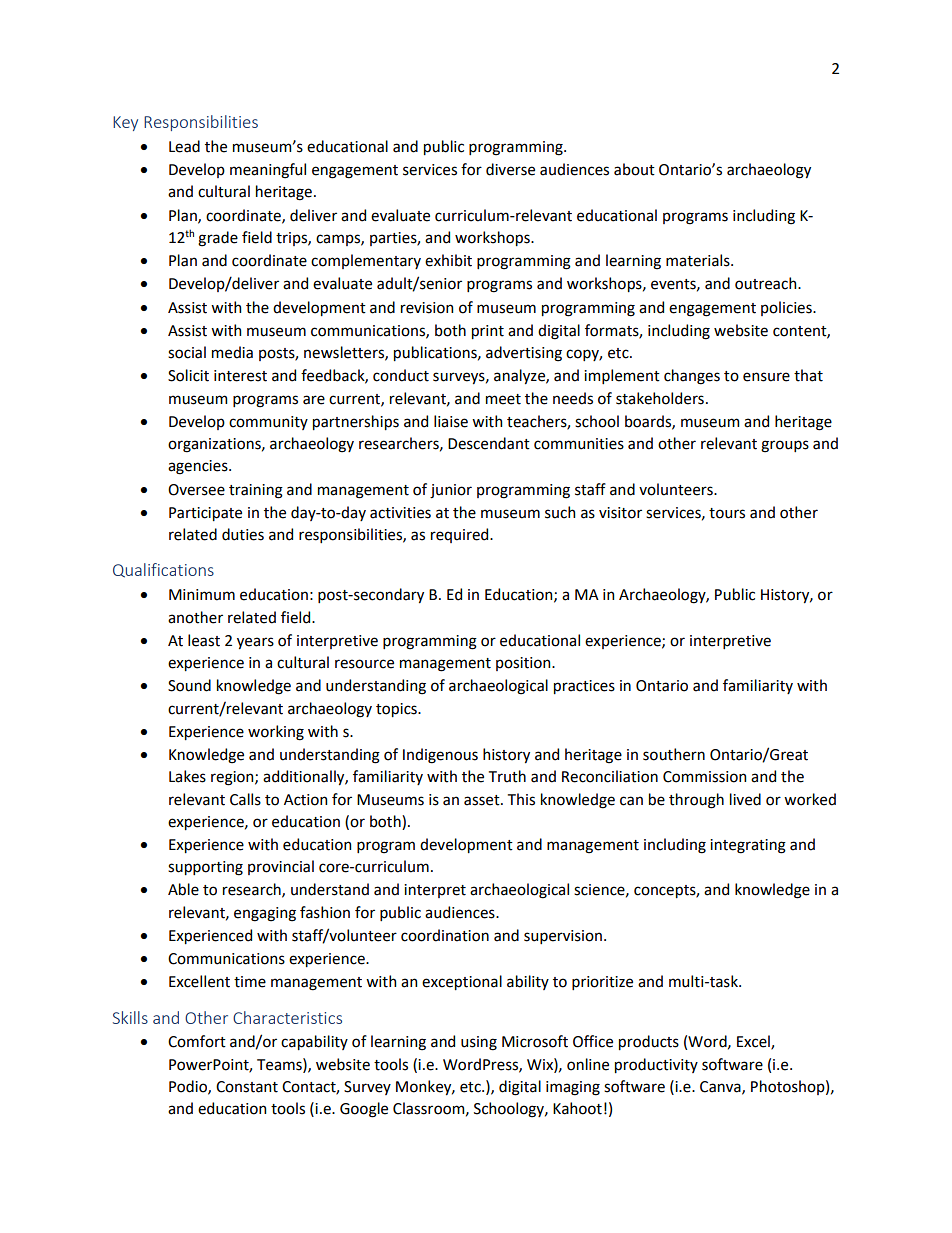  I want to click on Lakes, so click(187, 776).
